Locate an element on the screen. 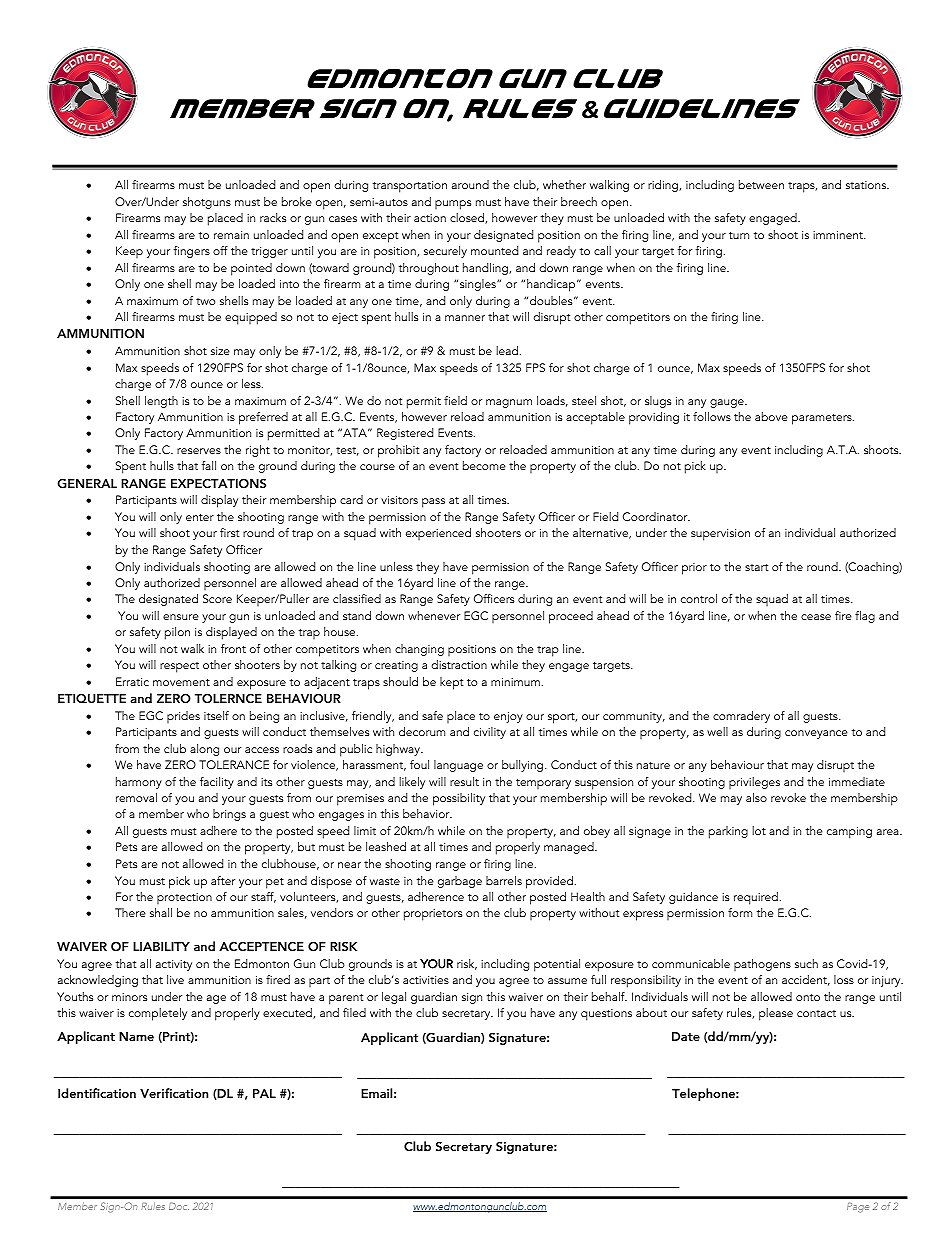 The height and width of the screenshot is (1241, 952). imminent is located at coordinates (839, 235).
